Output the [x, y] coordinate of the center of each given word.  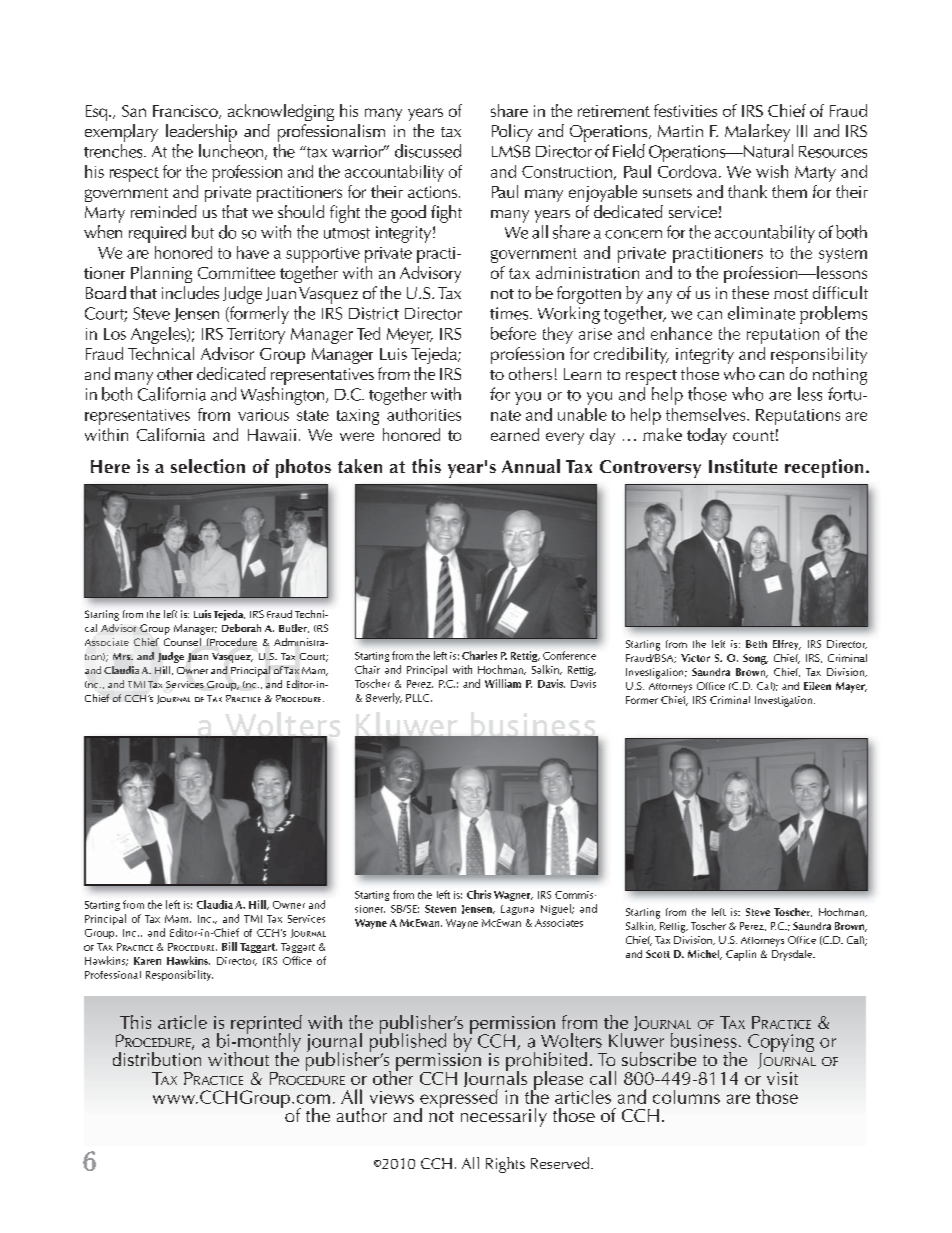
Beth [756, 644]
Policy [512, 133]
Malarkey [757, 133]
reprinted [266, 1025]
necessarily [504, 1117]
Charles [479, 655]
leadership [201, 133]
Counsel [182, 642]
